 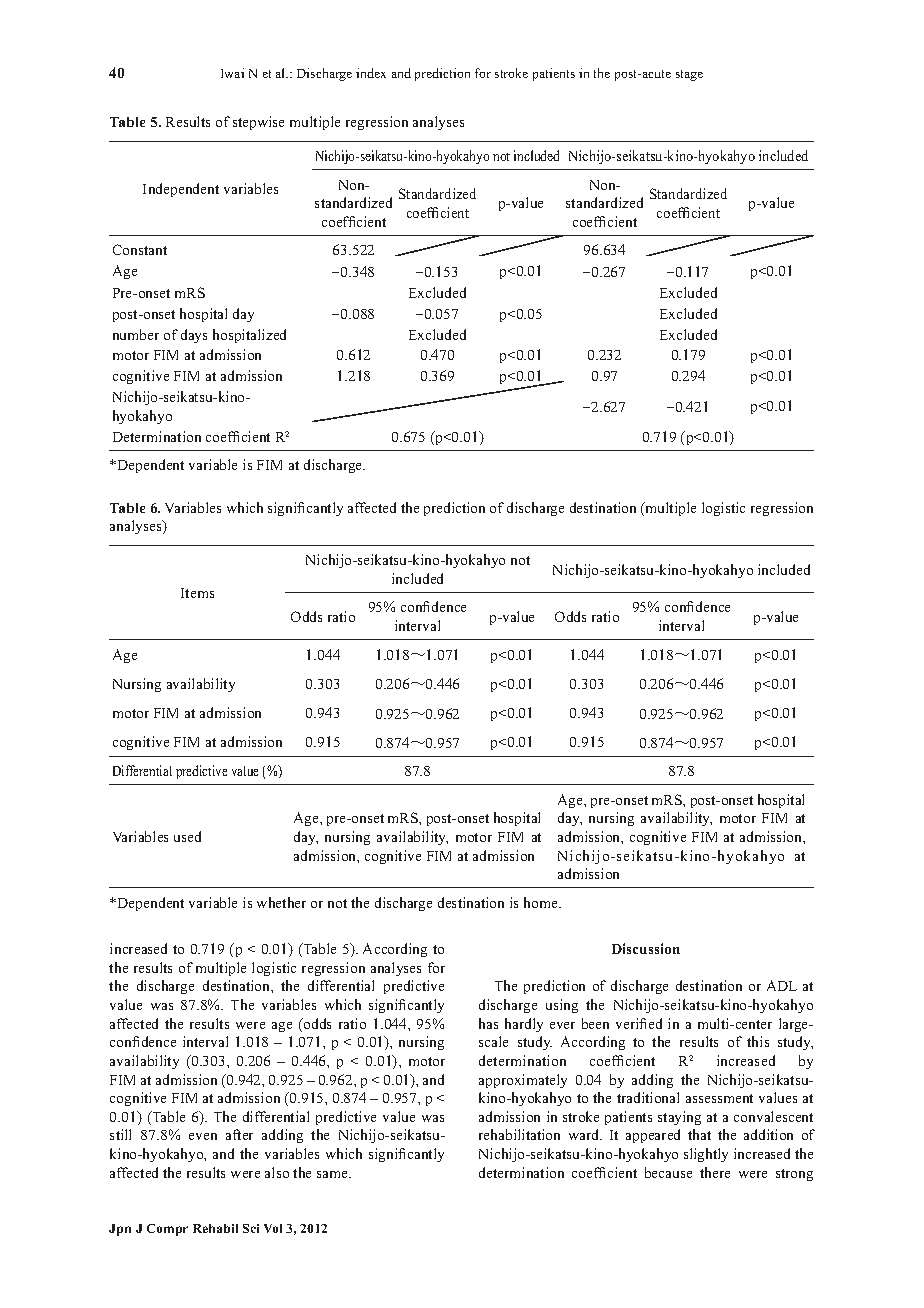 What do you see at coordinates (371, 73) in the page?
I see `index` at bounding box center [371, 73].
